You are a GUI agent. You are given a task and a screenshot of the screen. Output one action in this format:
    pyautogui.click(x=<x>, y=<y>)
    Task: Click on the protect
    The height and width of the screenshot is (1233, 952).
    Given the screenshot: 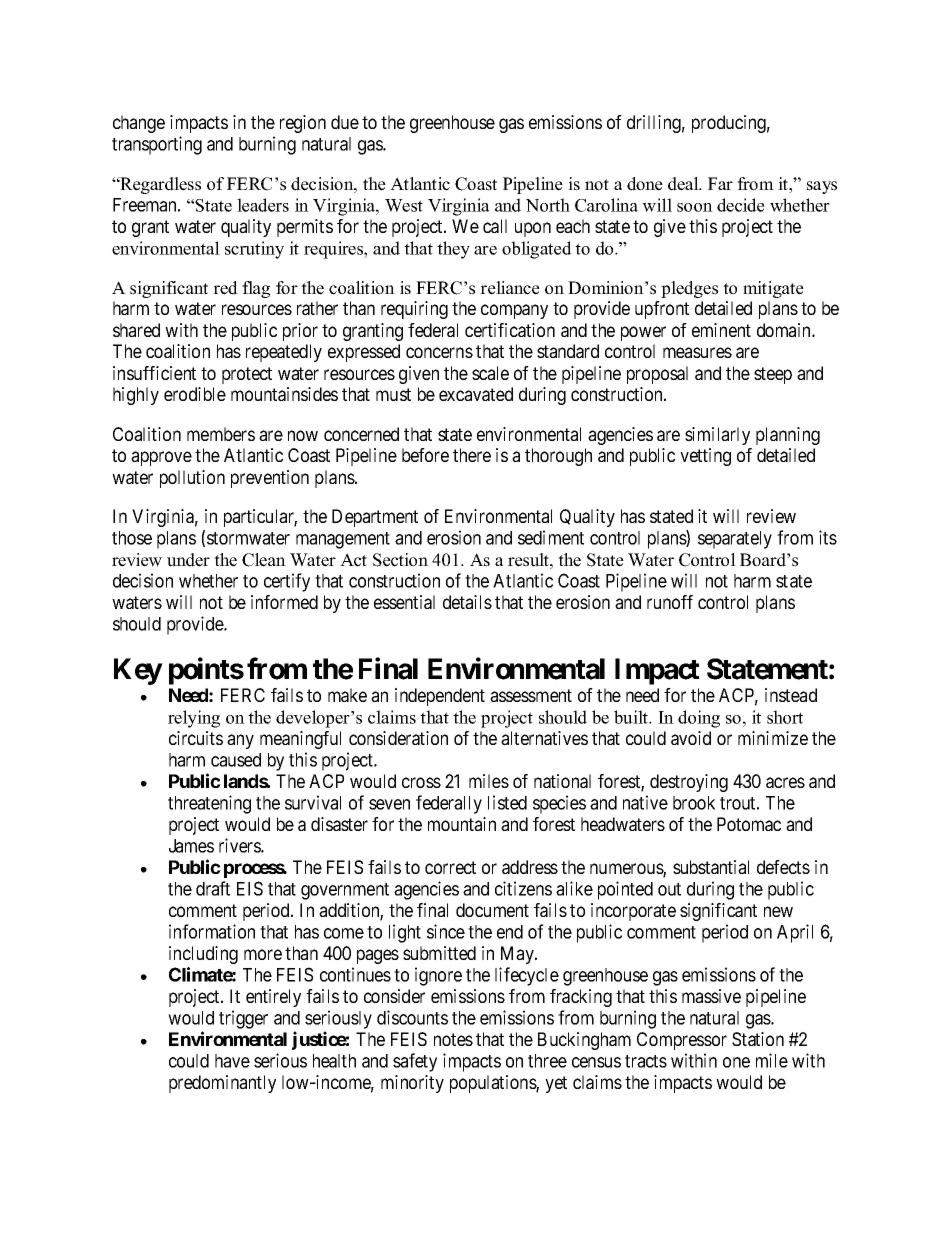 What is the action you would take?
    pyautogui.click(x=247, y=375)
